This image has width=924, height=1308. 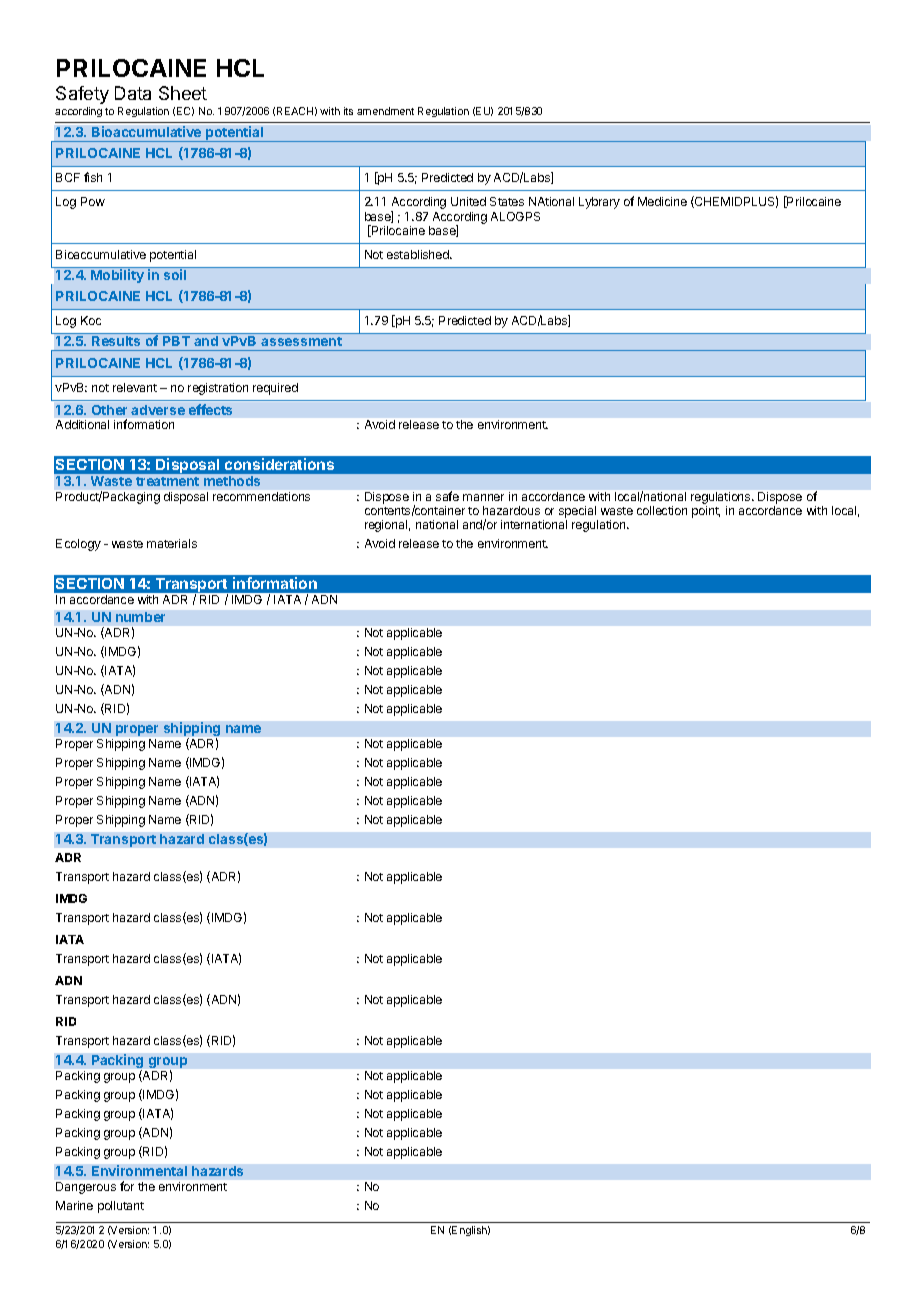 What do you see at coordinates (662, 510) in the image?
I see `collection` at bounding box center [662, 510].
